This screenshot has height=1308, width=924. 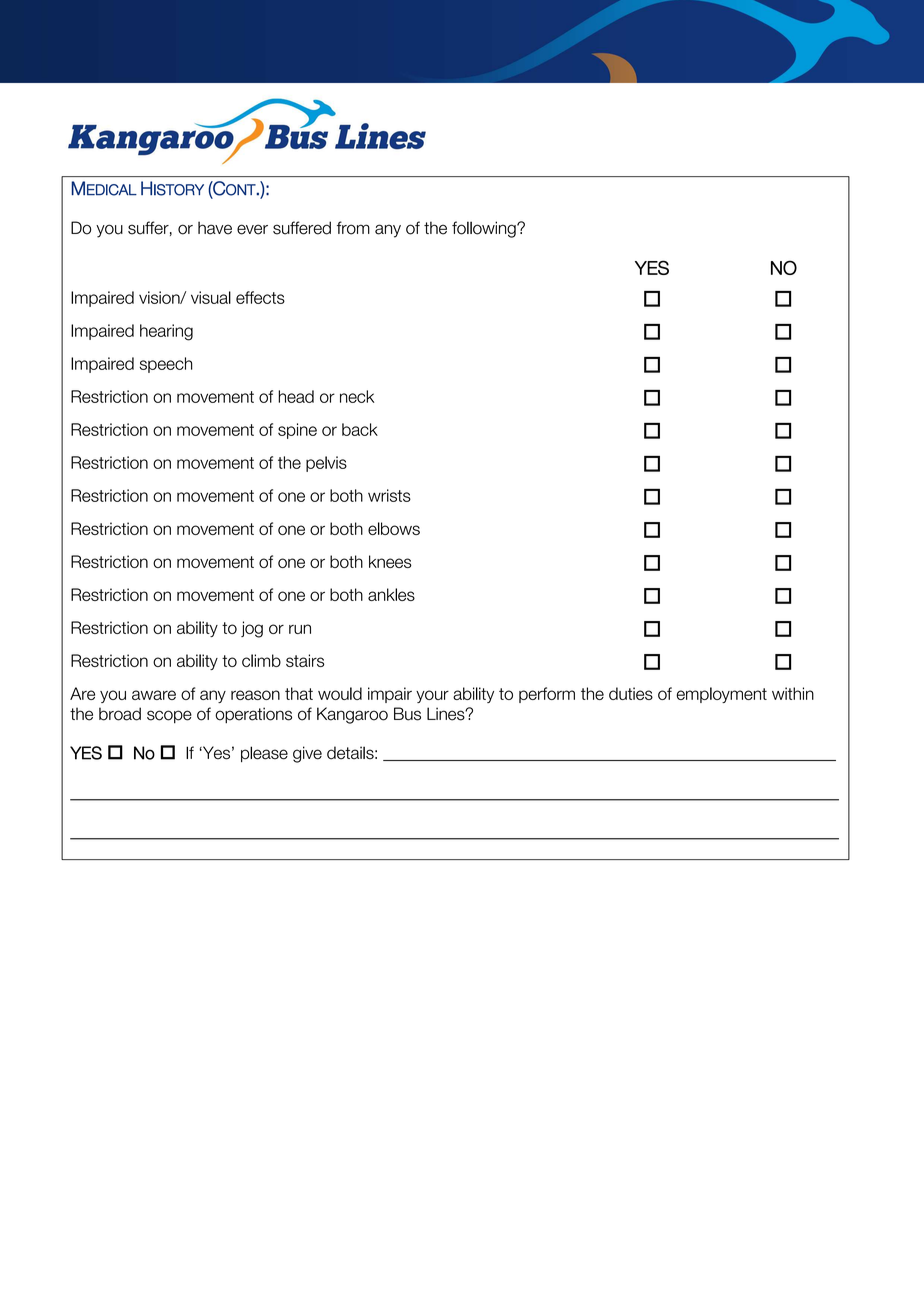 What do you see at coordinates (296, 396) in the screenshot?
I see `head` at bounding box center [296, 396].
